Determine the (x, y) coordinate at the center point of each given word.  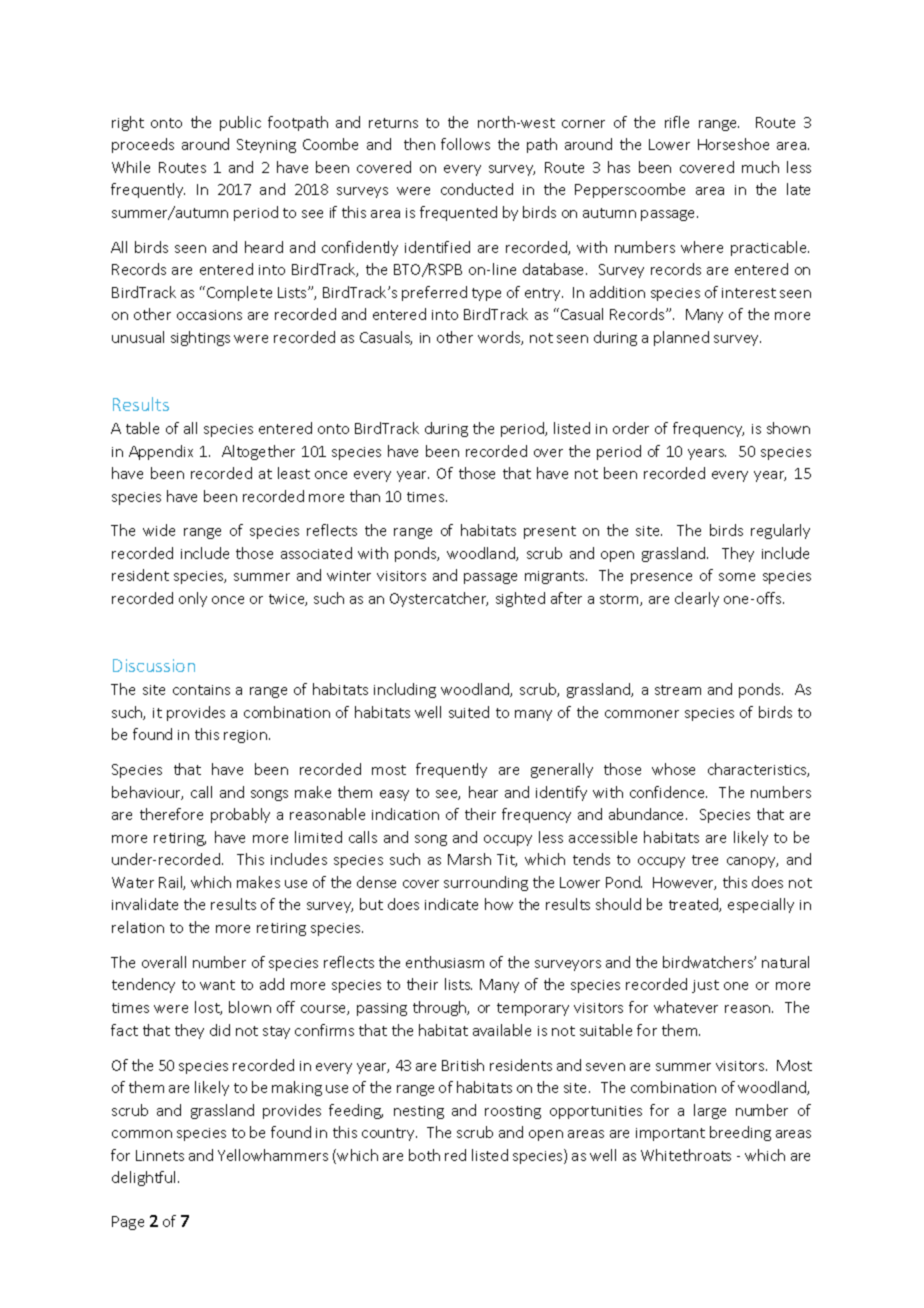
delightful (145, 1178)
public (240, 123)
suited (469, 712)
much (760, 167)
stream (678, 690)
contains (201, 690)
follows (465, 144)
